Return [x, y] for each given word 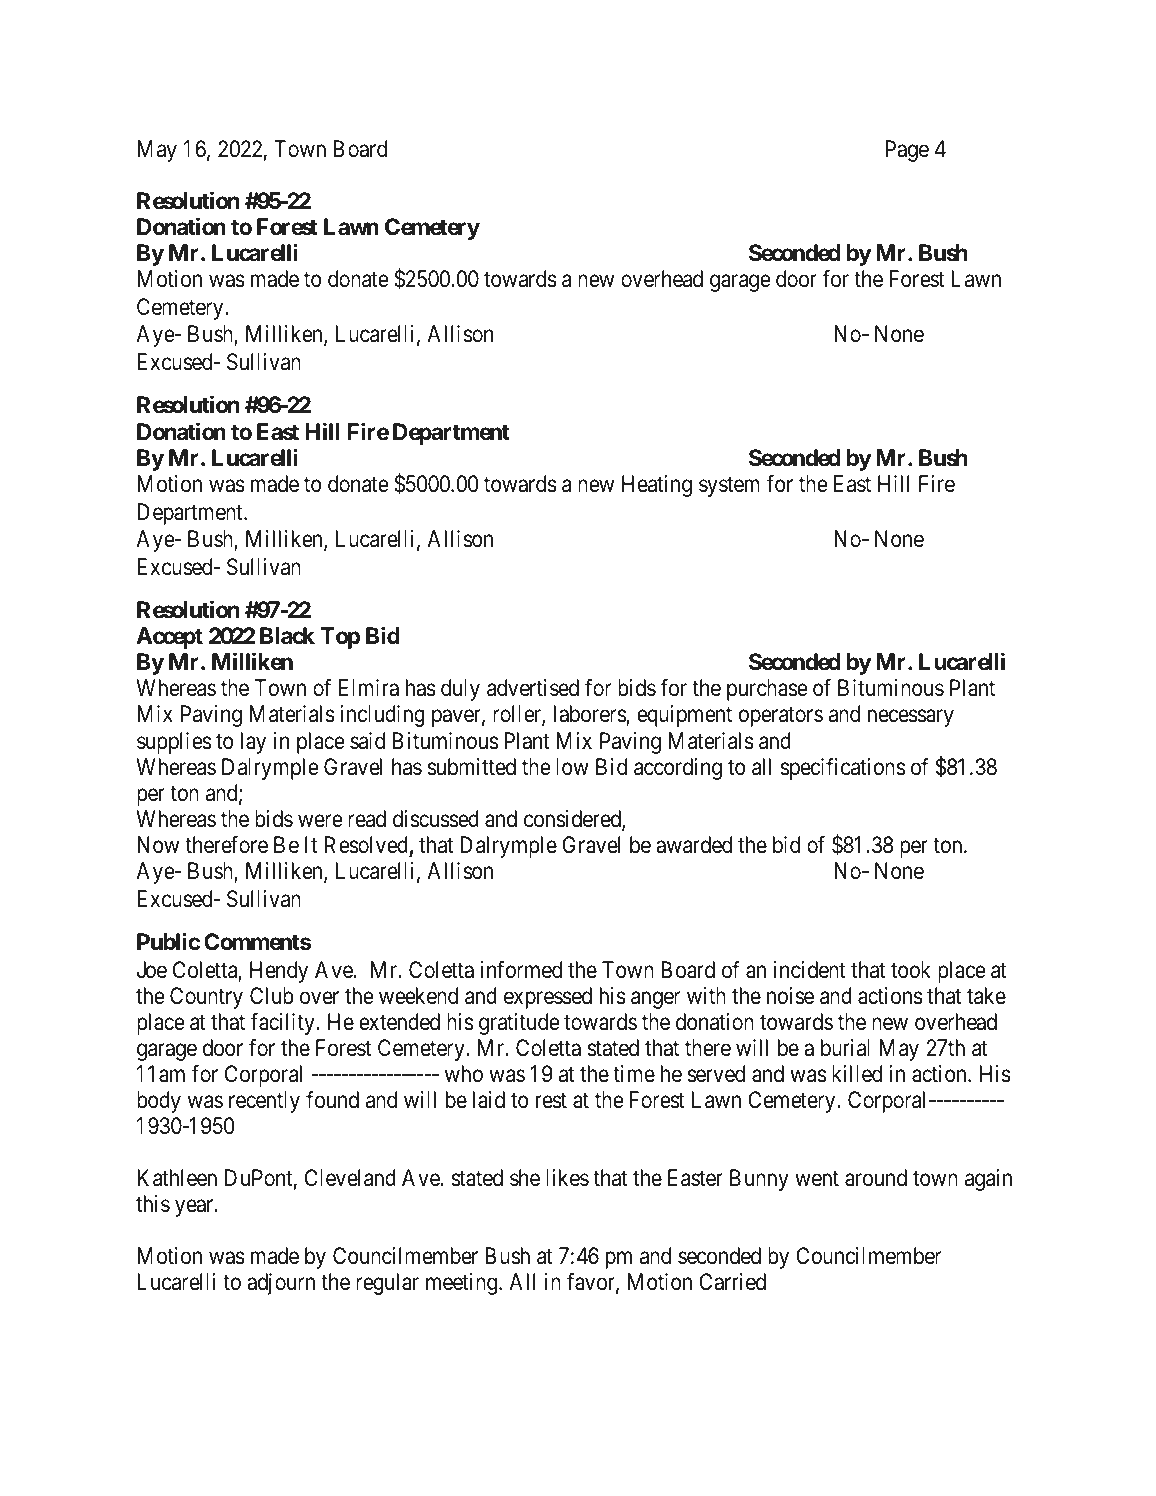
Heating [657, 486]
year [195, 1208]
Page [907, 151]
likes [567, 1178]
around [876, 1178]
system [729, 487]
